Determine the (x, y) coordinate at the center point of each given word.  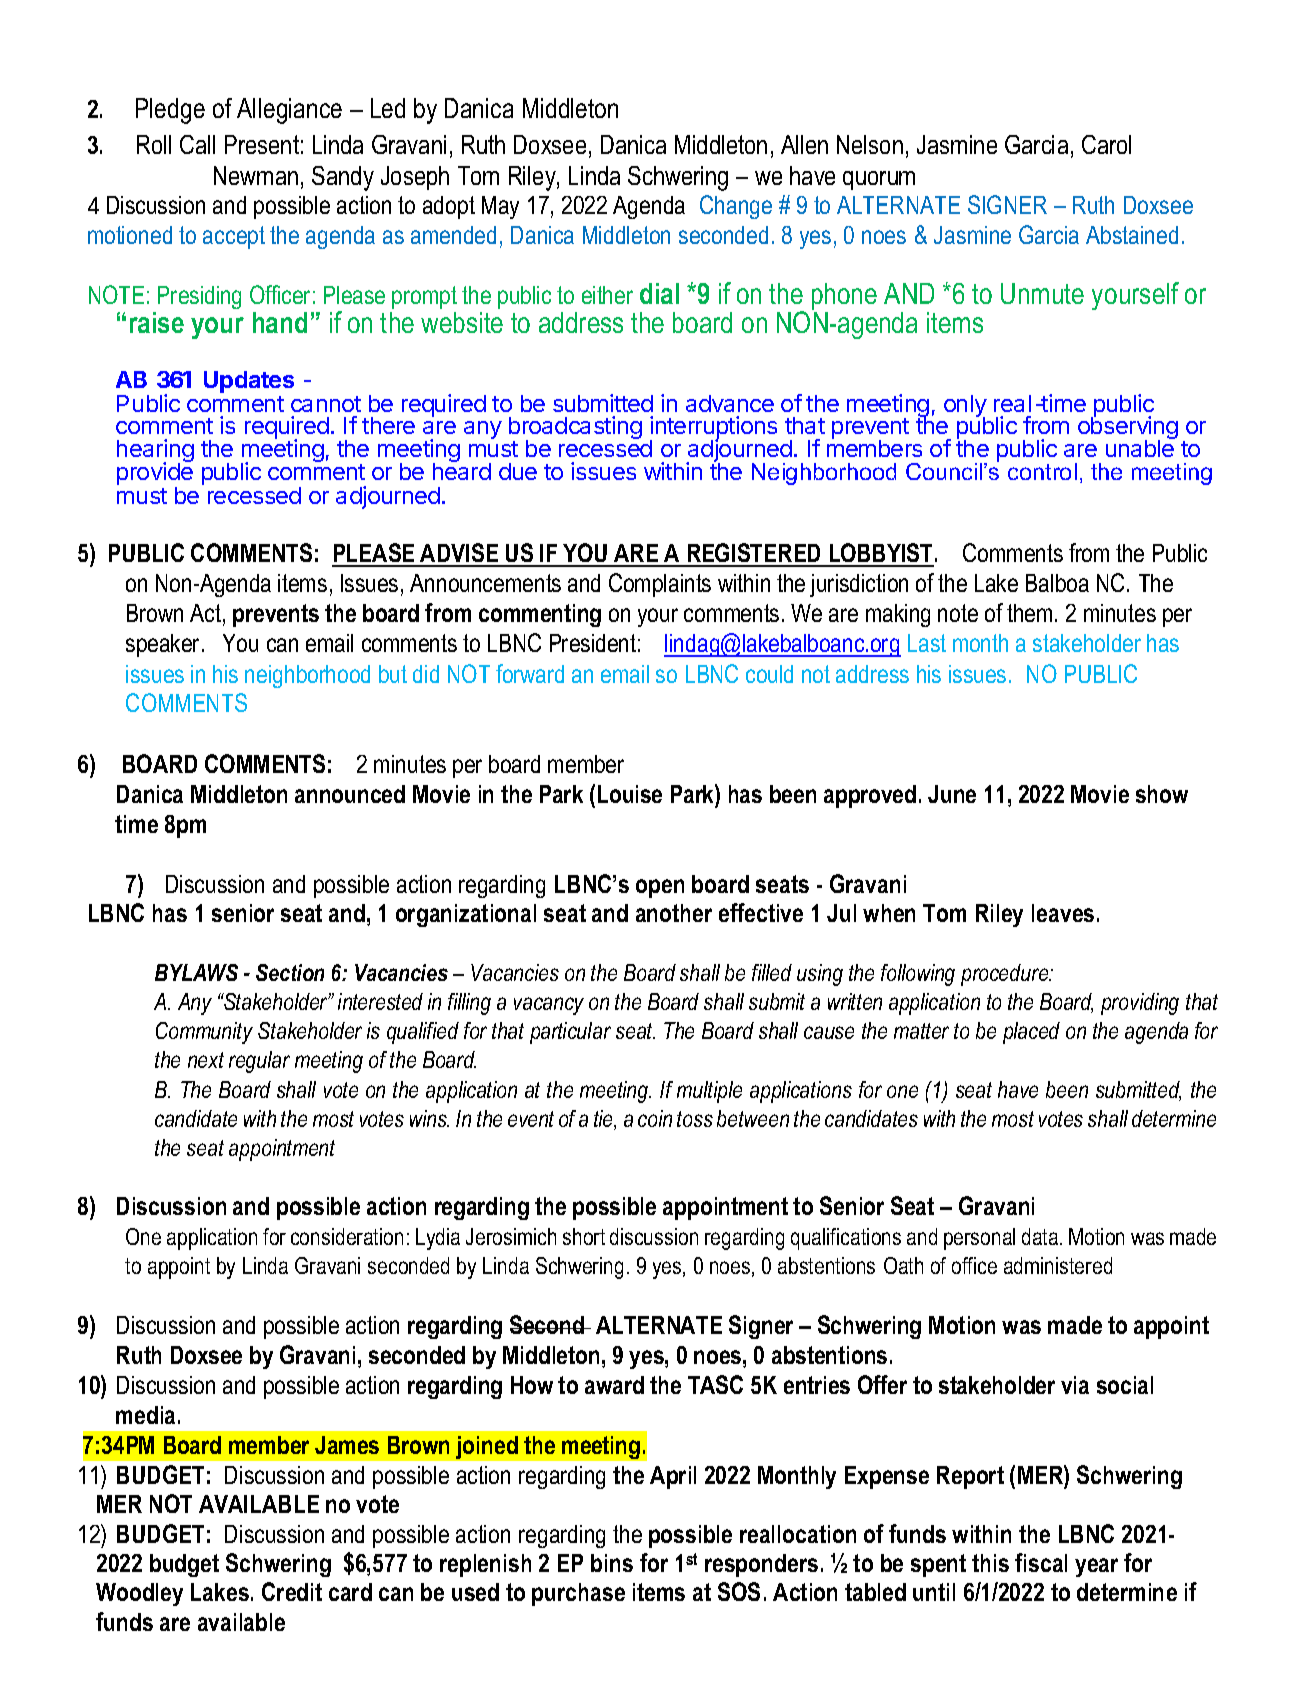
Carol (1106, 144)
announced (350, 794)
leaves (1063, 913)
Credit (292, 1591)
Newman (256, 175)
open (660, 888)
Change (736, 207)
